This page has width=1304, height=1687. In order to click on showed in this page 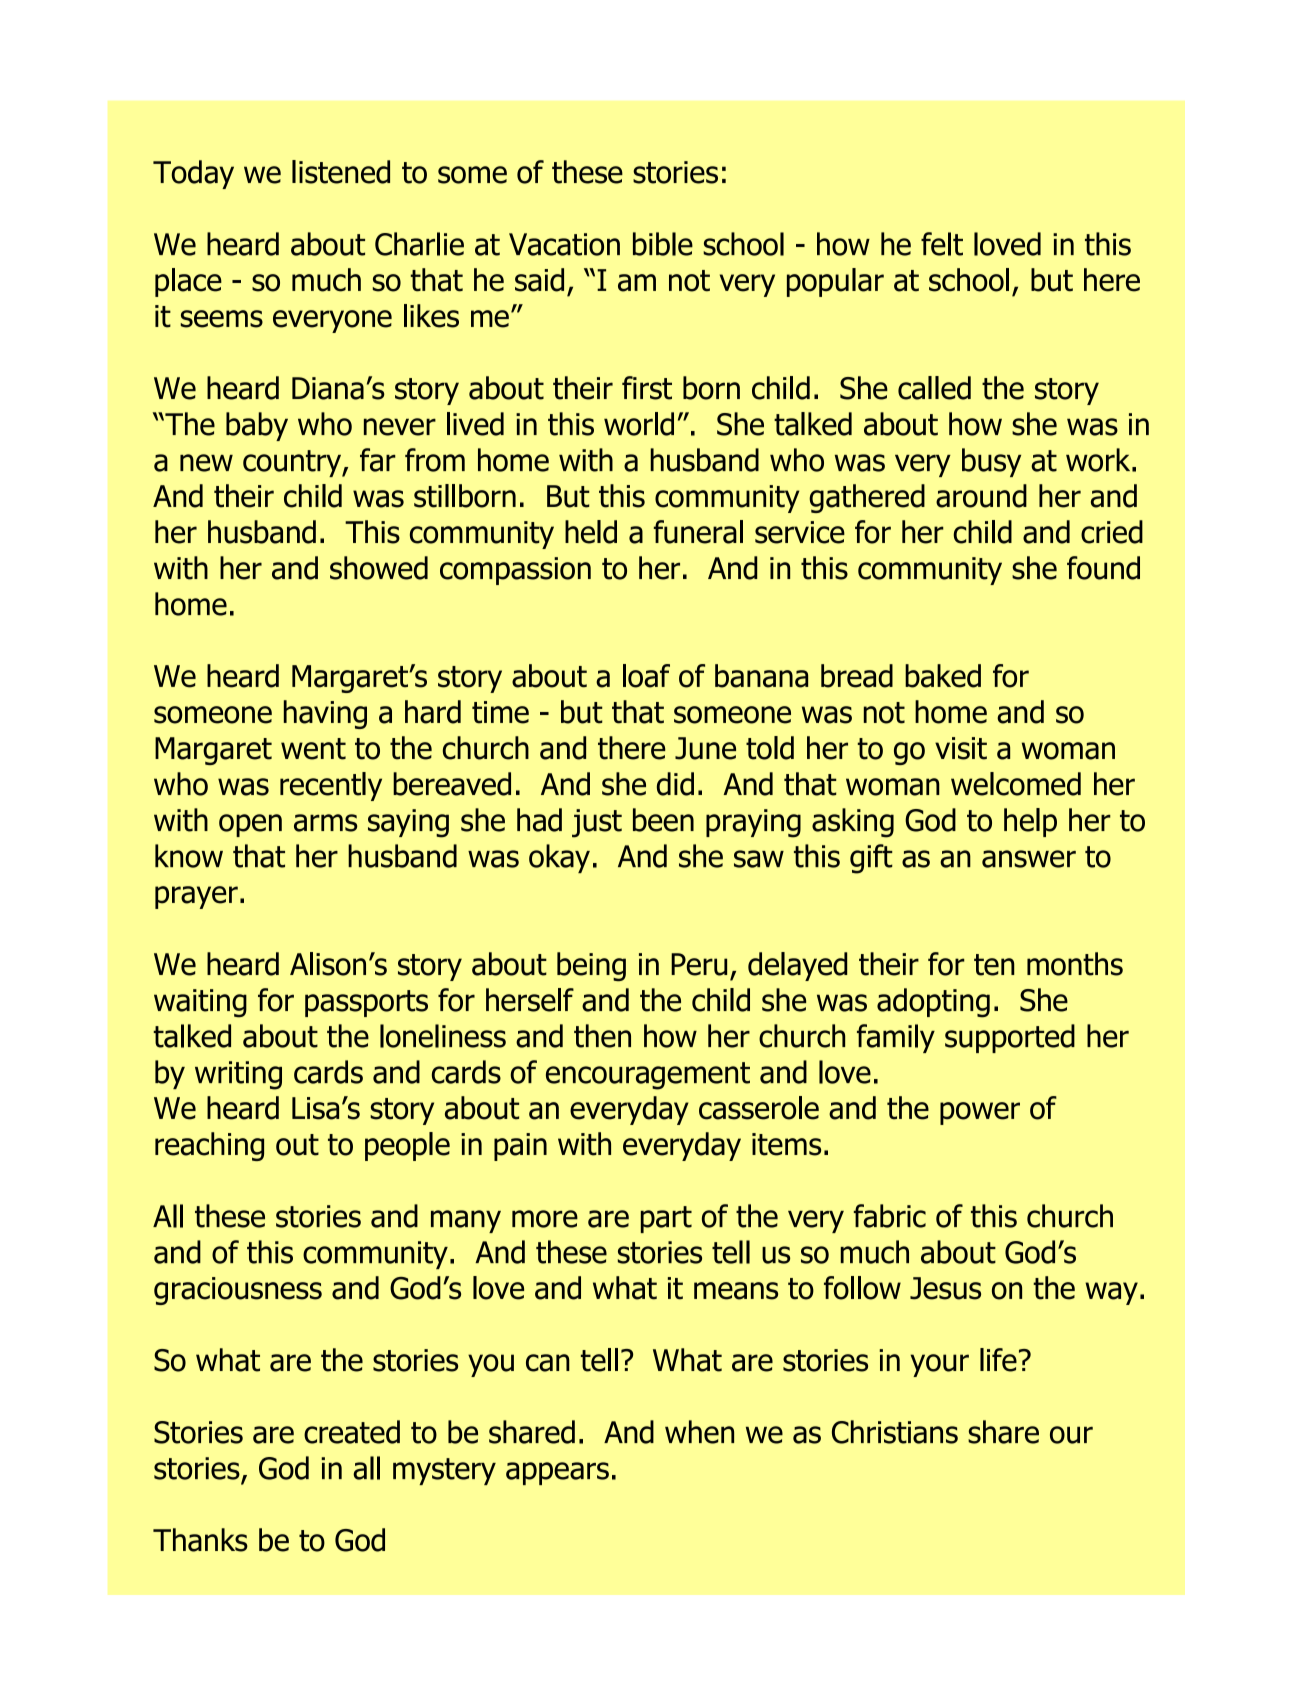, I will do `click(379, 568)`.
